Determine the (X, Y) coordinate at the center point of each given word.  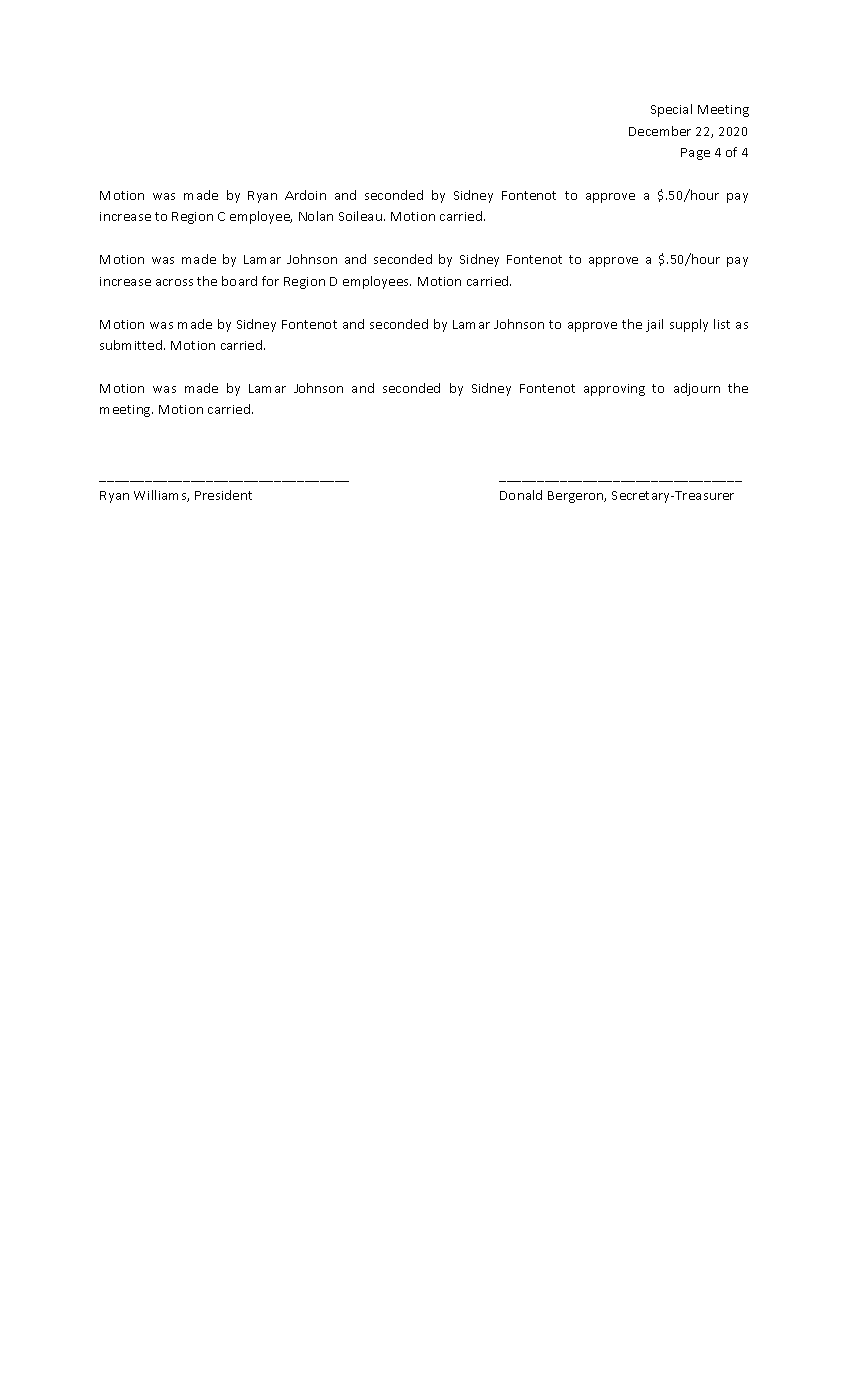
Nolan (316, 216)
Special (671, 110)
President (223, 495)
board (239, 281)
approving (614, 390)
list (722, 324)
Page (695, 154)
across (174, 282)
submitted (132, 345)
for (270, 281)
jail (654, 325)
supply (689, 325)
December (660, 131)
